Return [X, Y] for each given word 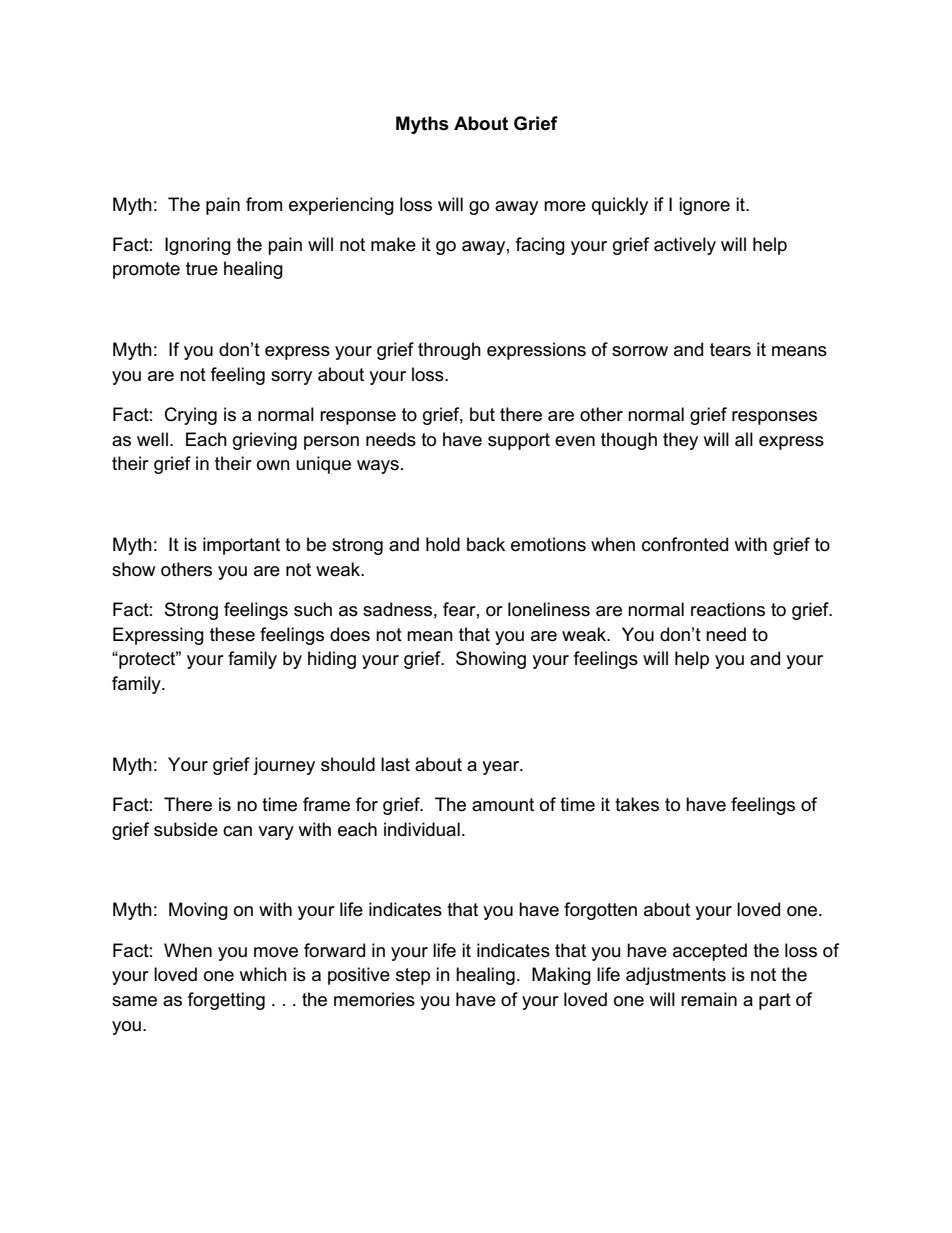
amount [503, 805]
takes [637, 804]
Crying [191, 416]
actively [685, 246]
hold [443, 544]
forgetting [226, 1001]
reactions [728, 609]
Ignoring [198, 246]
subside [186, 829]
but [482, 414]
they [680, 441]
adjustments [676, 976]
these [232, 634]
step [413, 976]
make [393, 244]
